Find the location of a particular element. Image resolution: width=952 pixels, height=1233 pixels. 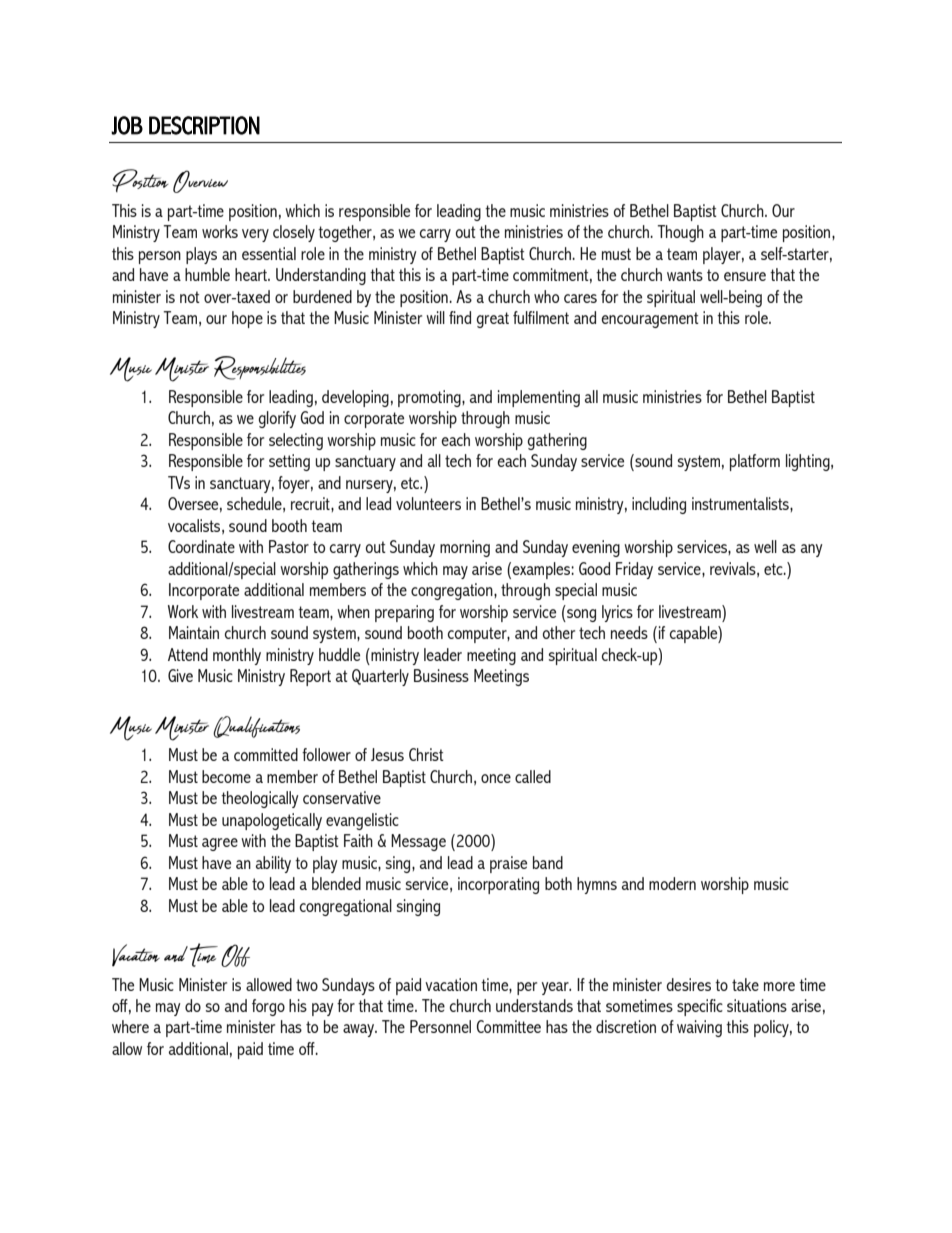

DESCRIPTION is located at coordinates (204, 125).
